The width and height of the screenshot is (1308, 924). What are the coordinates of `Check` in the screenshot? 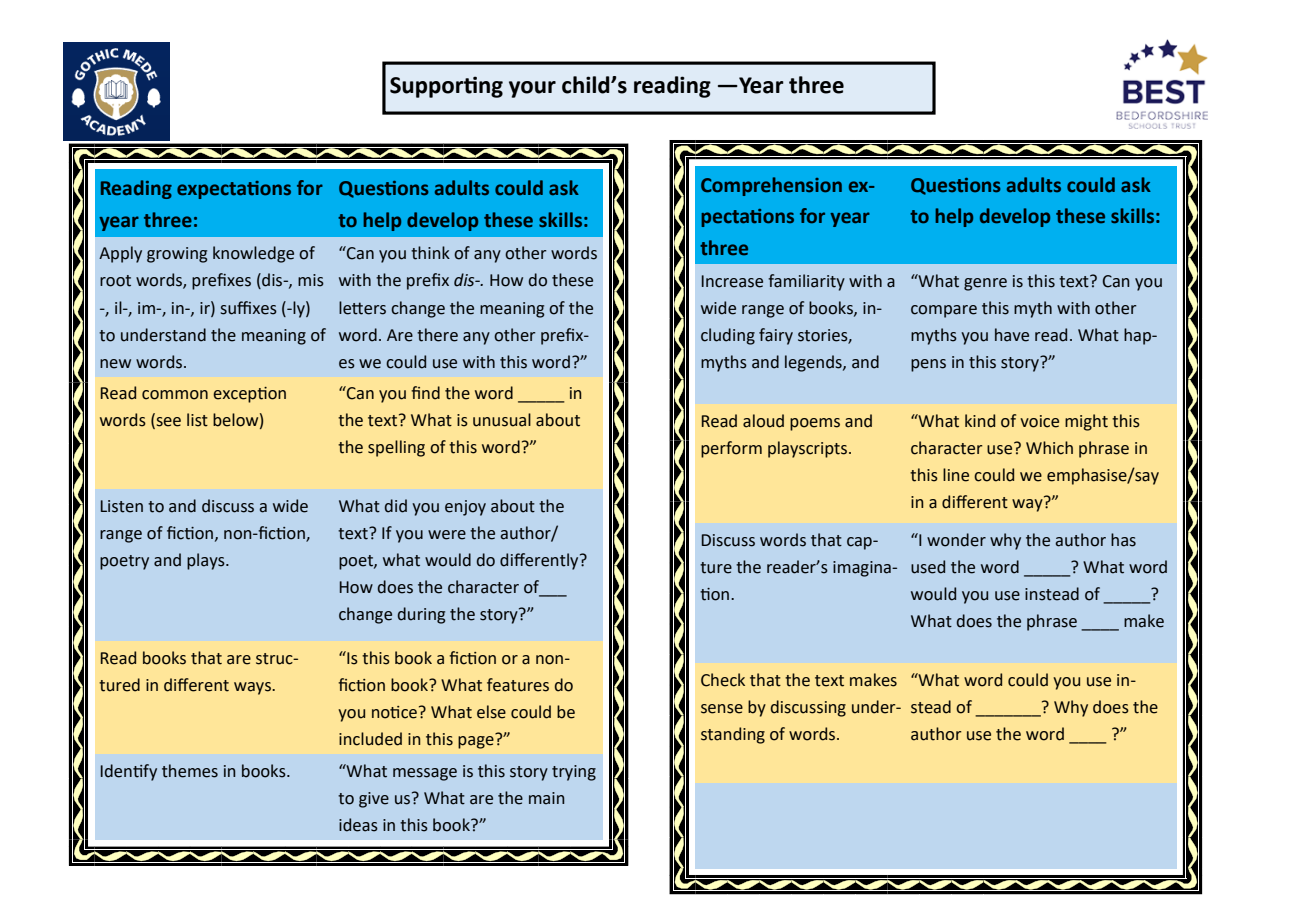 It's located at (723, 680).
